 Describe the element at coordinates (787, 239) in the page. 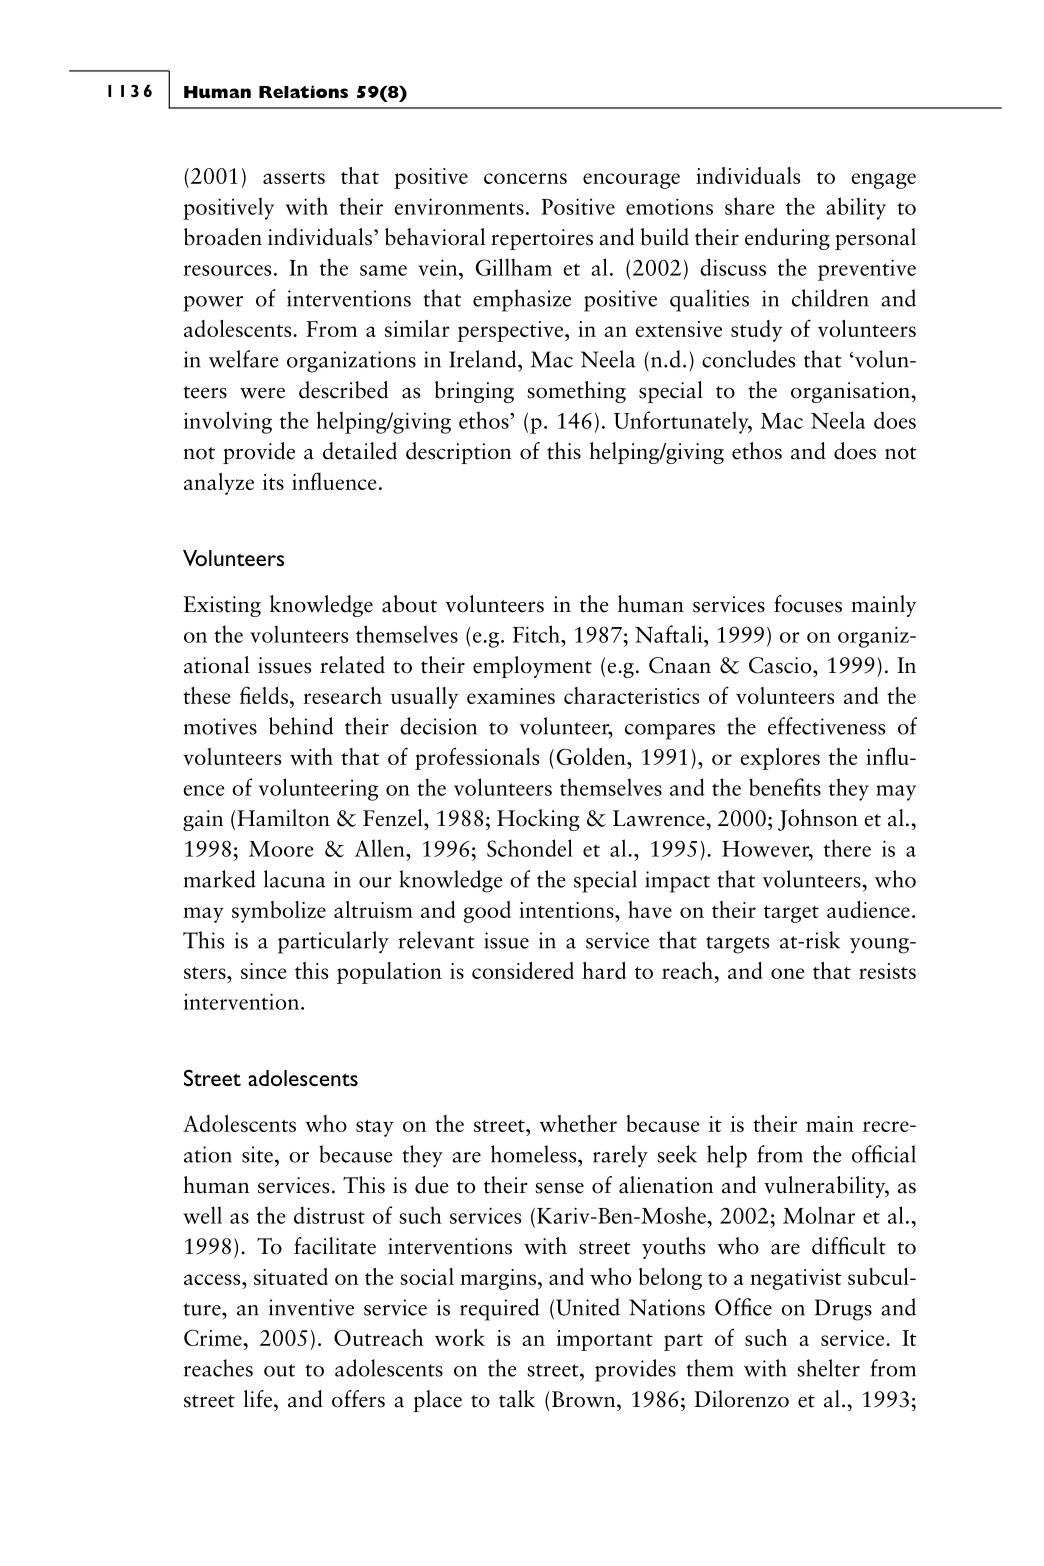

I see `enduring` at that location.
